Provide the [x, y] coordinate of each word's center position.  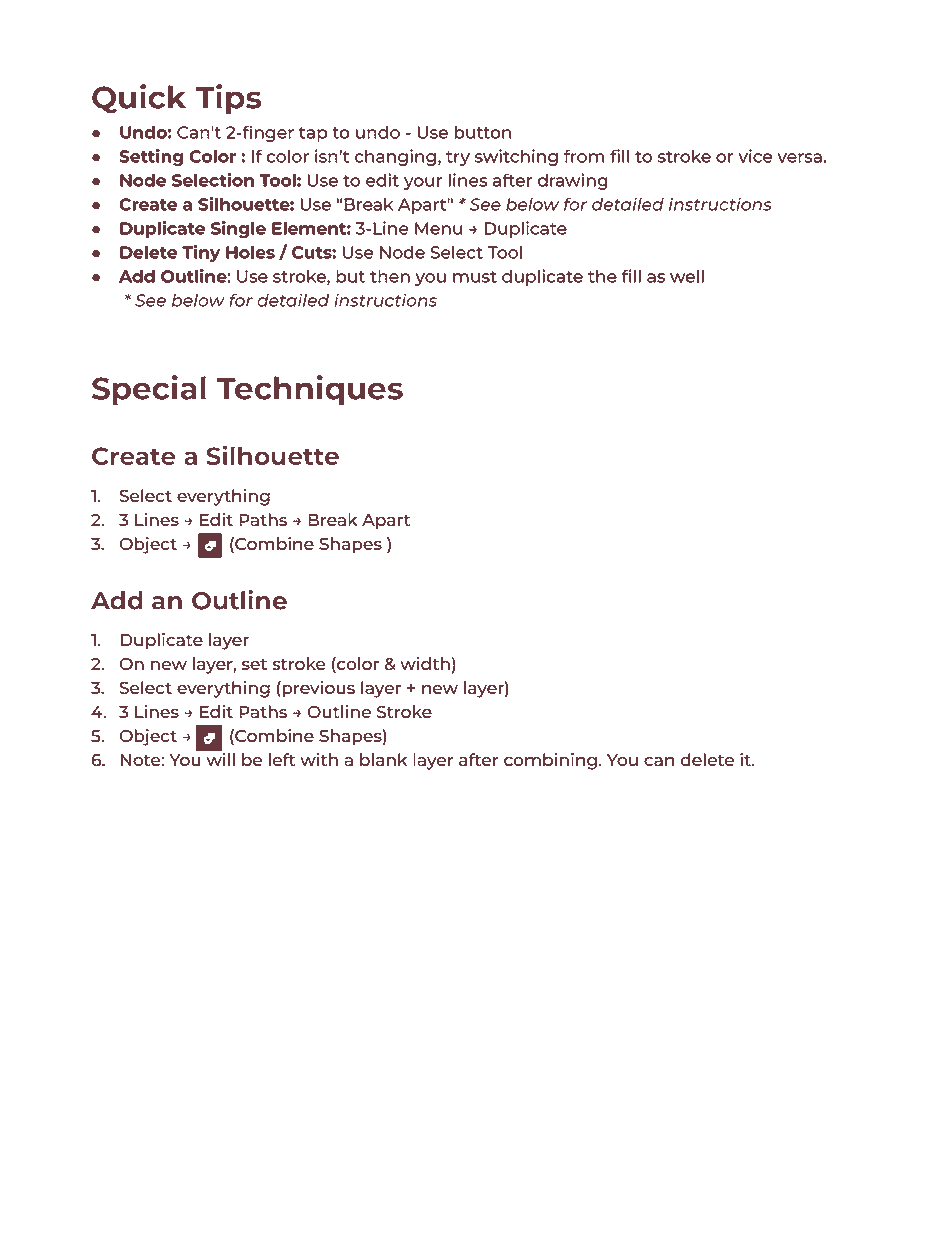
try [458, 158]
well [687, 276]
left [282, 759]
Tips [228, 99]
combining [550, 761]
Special [149, 390]
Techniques [309, 390]
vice [755, 156]
